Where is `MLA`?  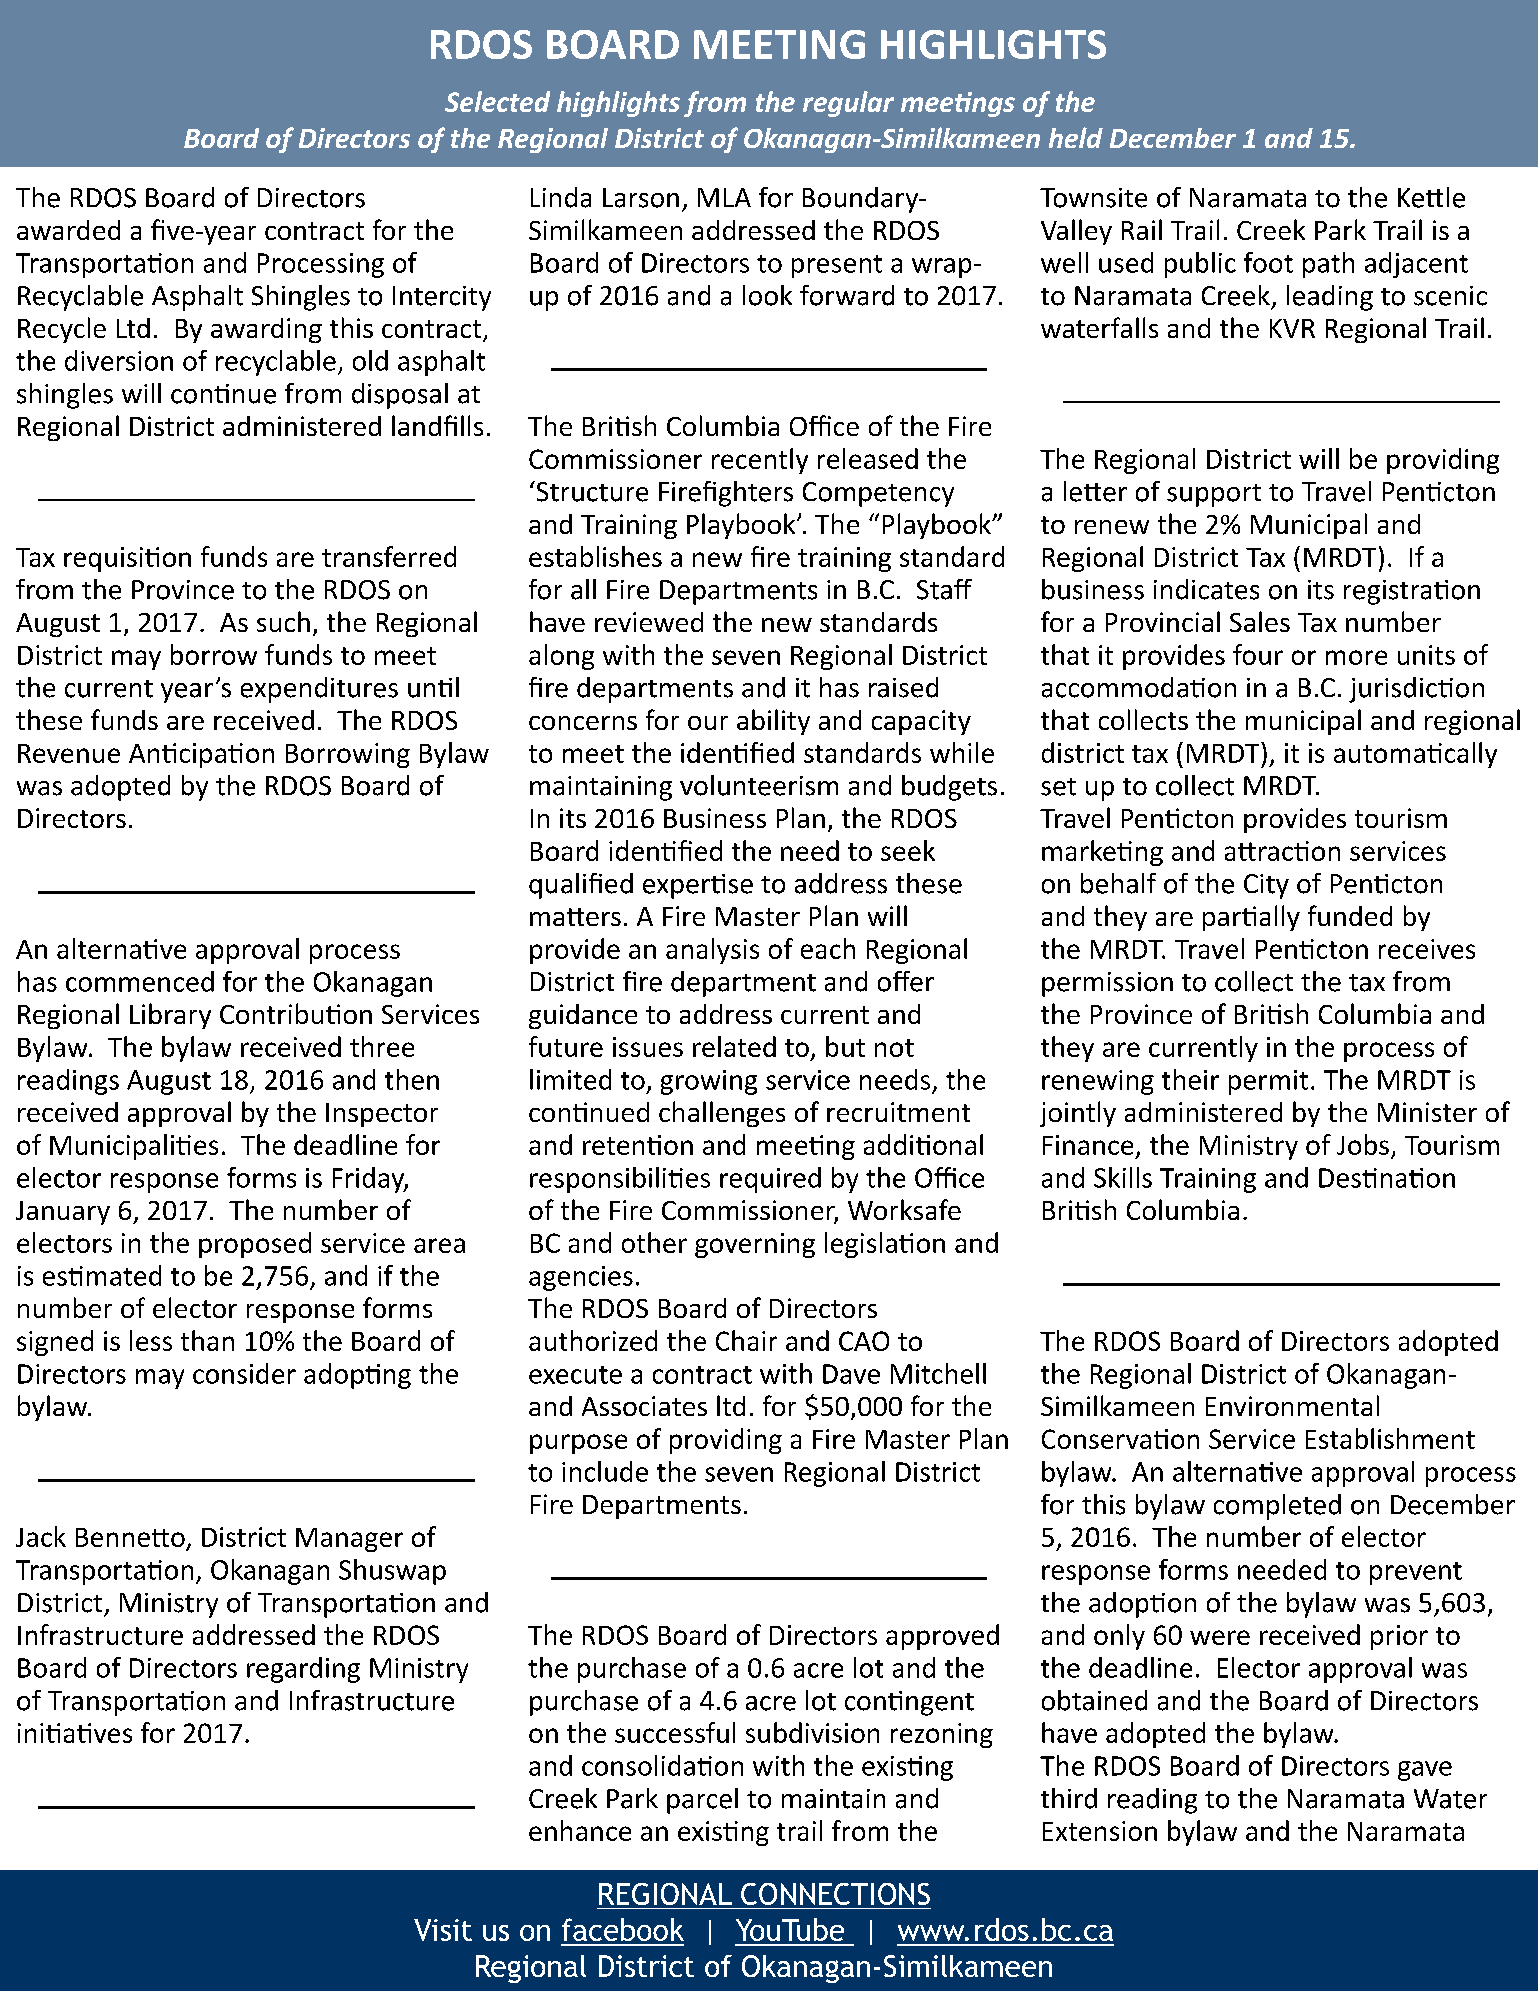 MLA is located at coordinates (724, 197).
